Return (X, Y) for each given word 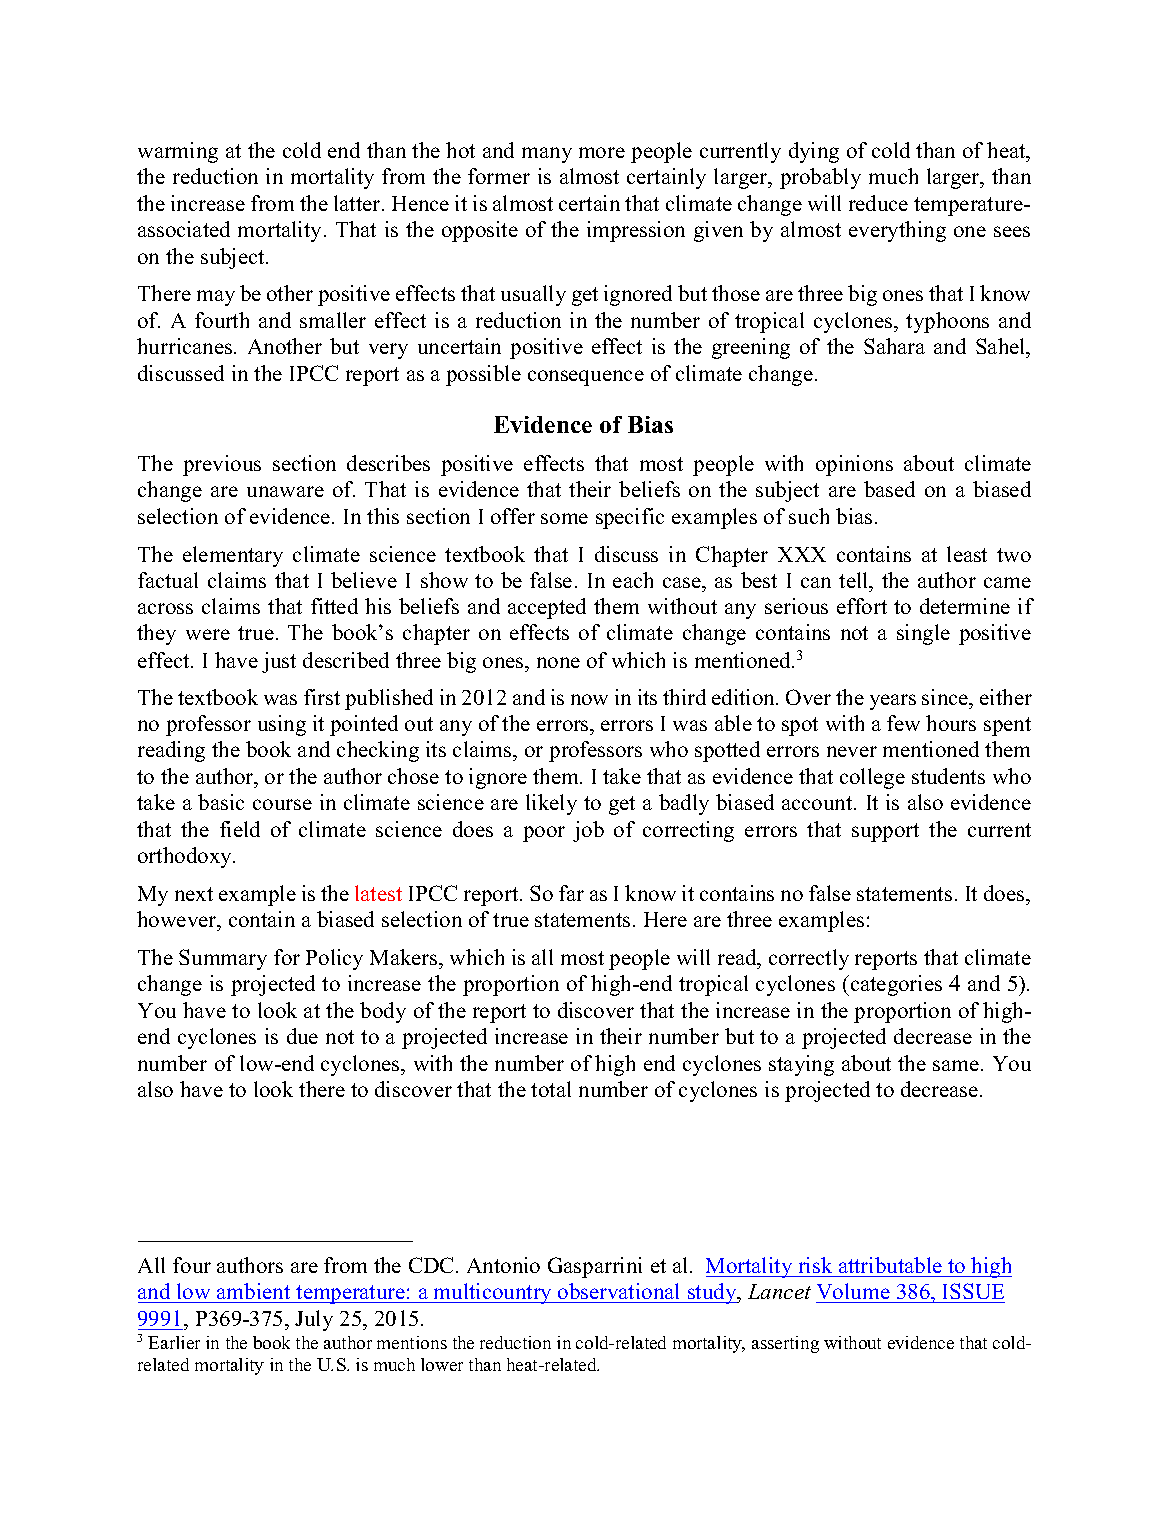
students (948, 776)
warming (178, 152)
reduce (878, 203)
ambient (254, 1293)
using (282, 725)
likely (551, 804)
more (602, 152)
